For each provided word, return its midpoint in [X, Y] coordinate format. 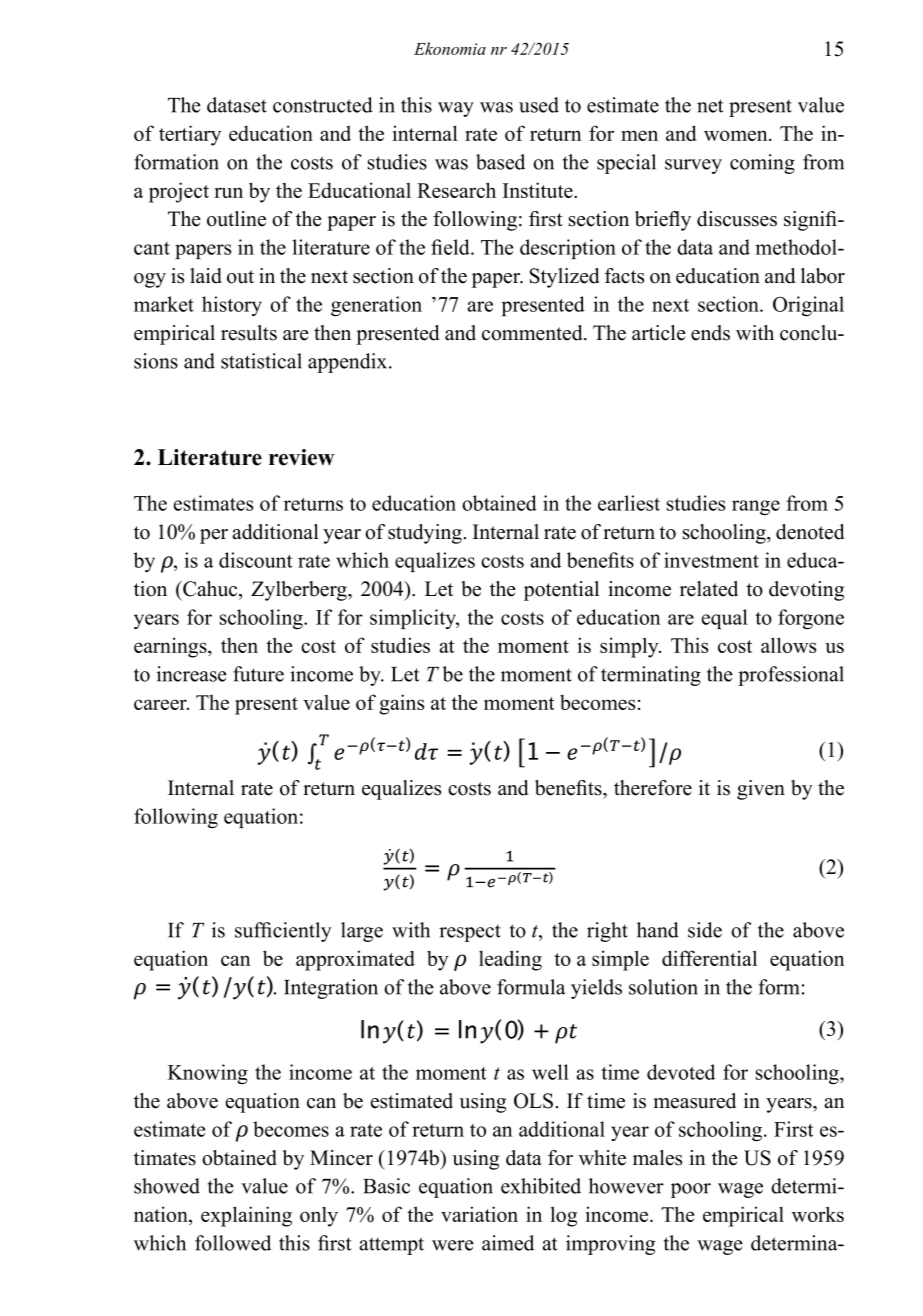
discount [255, 560]
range [756, 507]
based [500, 162]
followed [233, 1243]
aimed [508, 1243]
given [761, 790]
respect [470, 933]
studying [425, 534]
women [737, 135]
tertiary [190, 135]
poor [691, 1190]
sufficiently [283, 932]
